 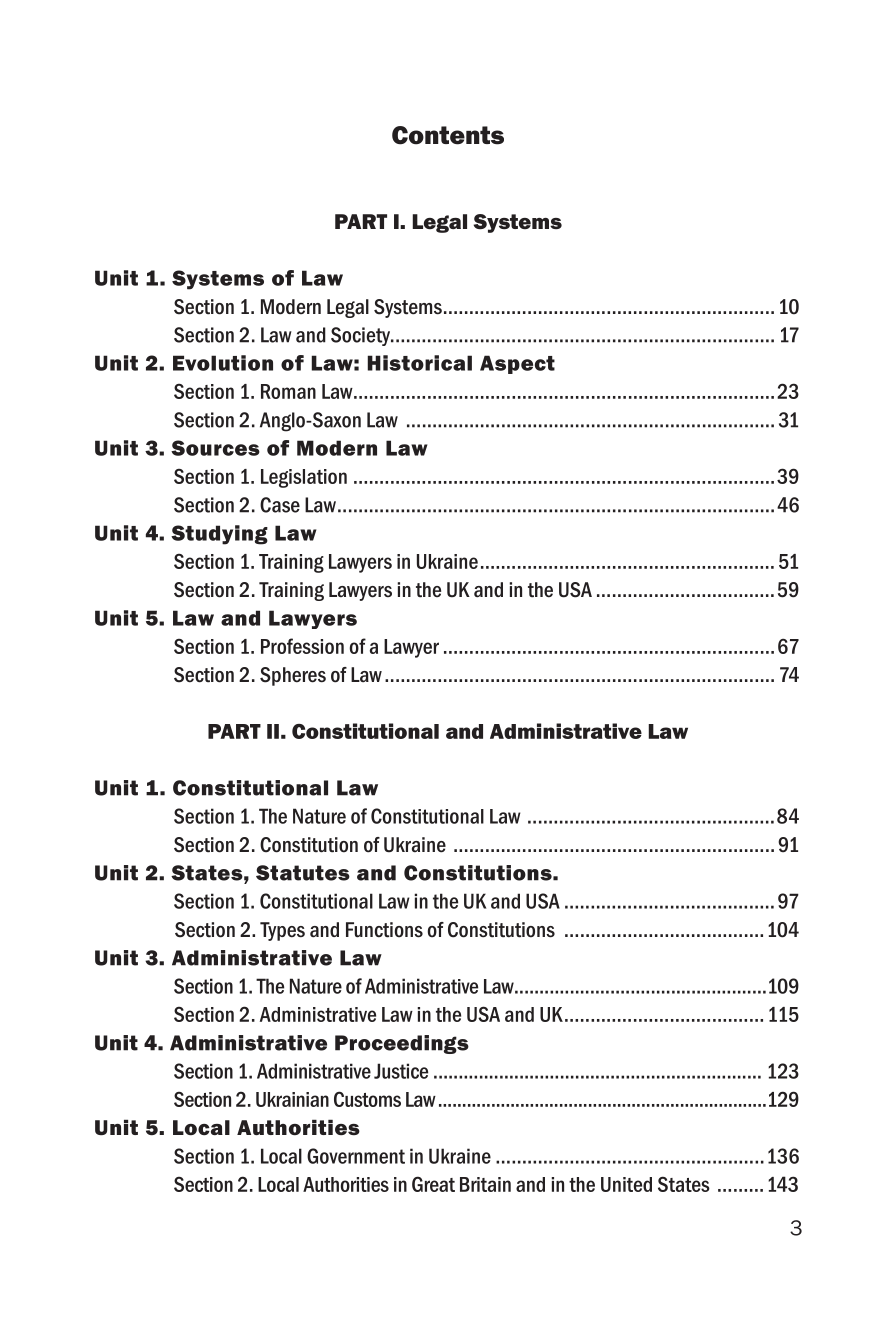 What do you see at coordinates (304, 478) in the screenshot?
I see `Legislation` at bounding box center [304, 478].
